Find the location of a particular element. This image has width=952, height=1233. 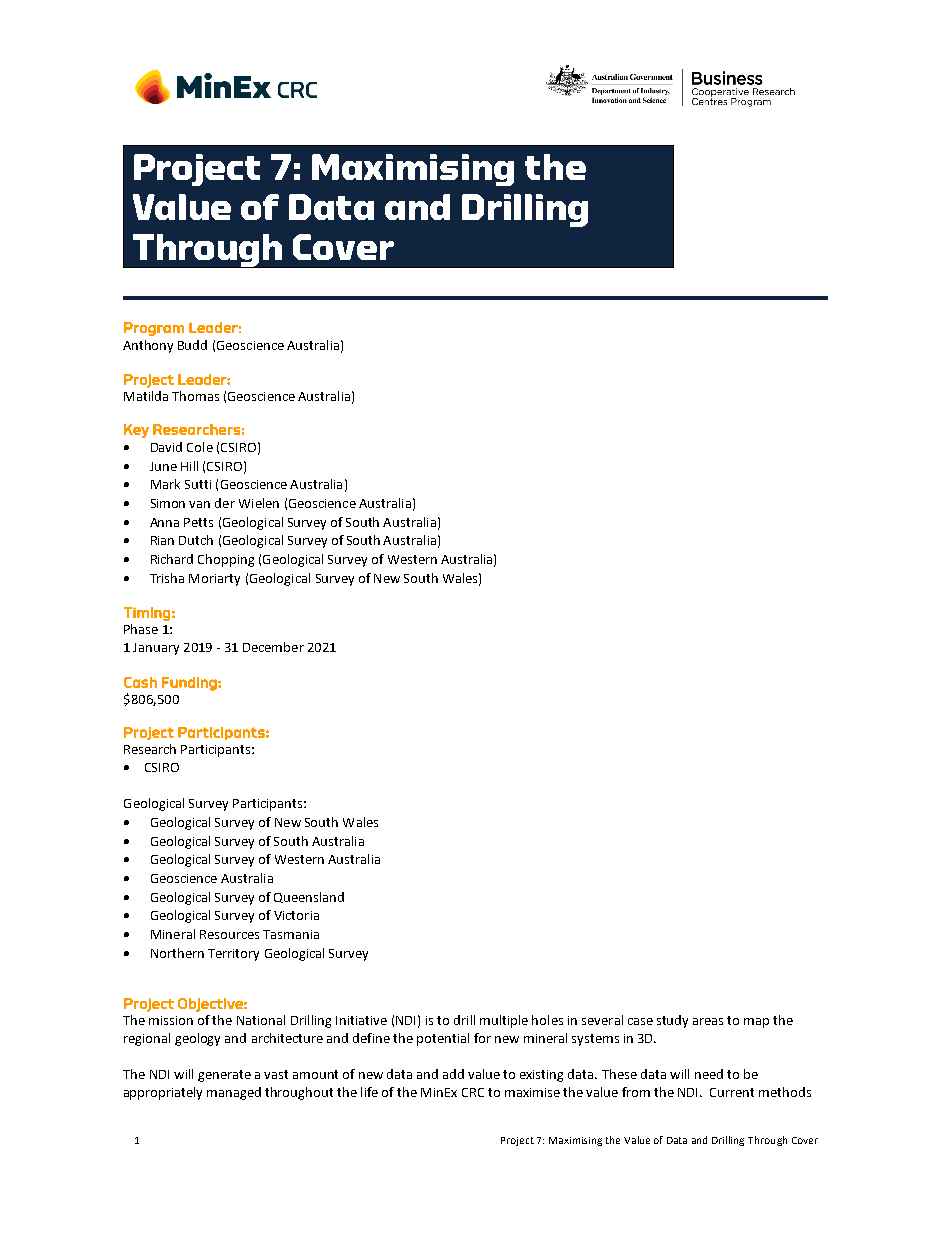

generate is located at coordinates (224, 1076).
